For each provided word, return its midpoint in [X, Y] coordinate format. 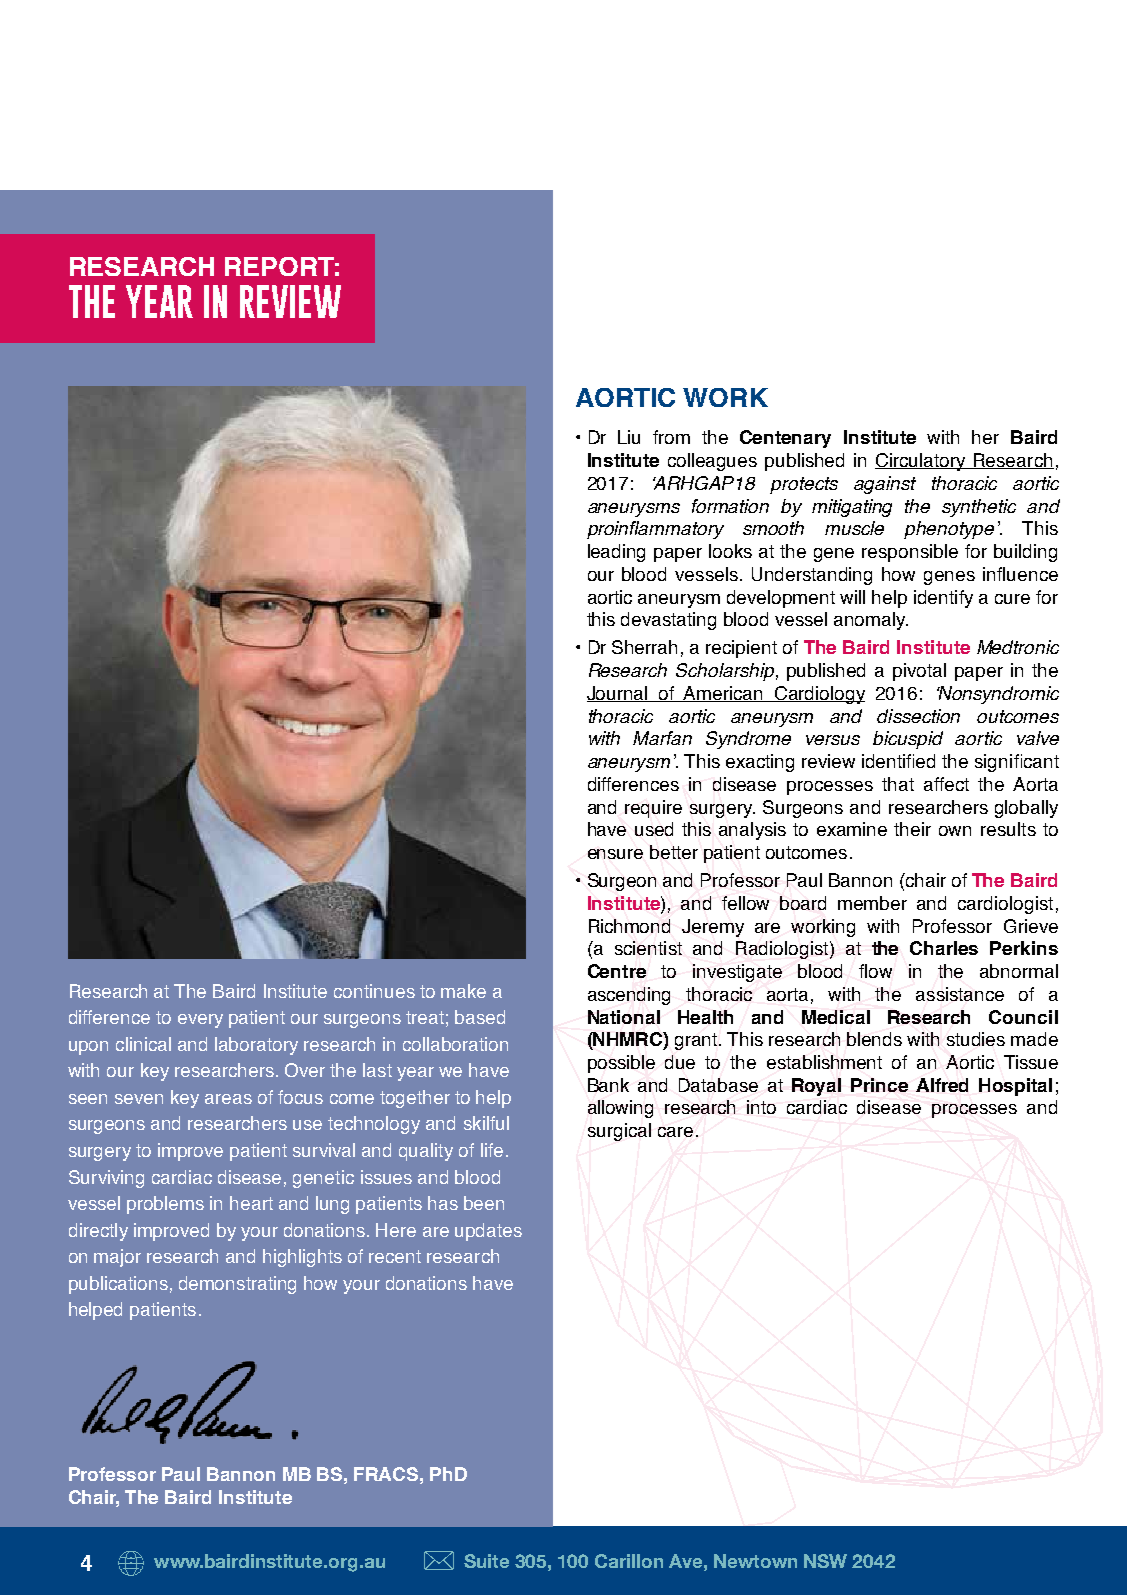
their [912, 829]
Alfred [942, 1085]
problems [165, 1205]
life [492, 1150]
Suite [486, 1561]
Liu [629, 437]
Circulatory [921, 462]
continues [374, 991]
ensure [615, 854]
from [671, 437]
